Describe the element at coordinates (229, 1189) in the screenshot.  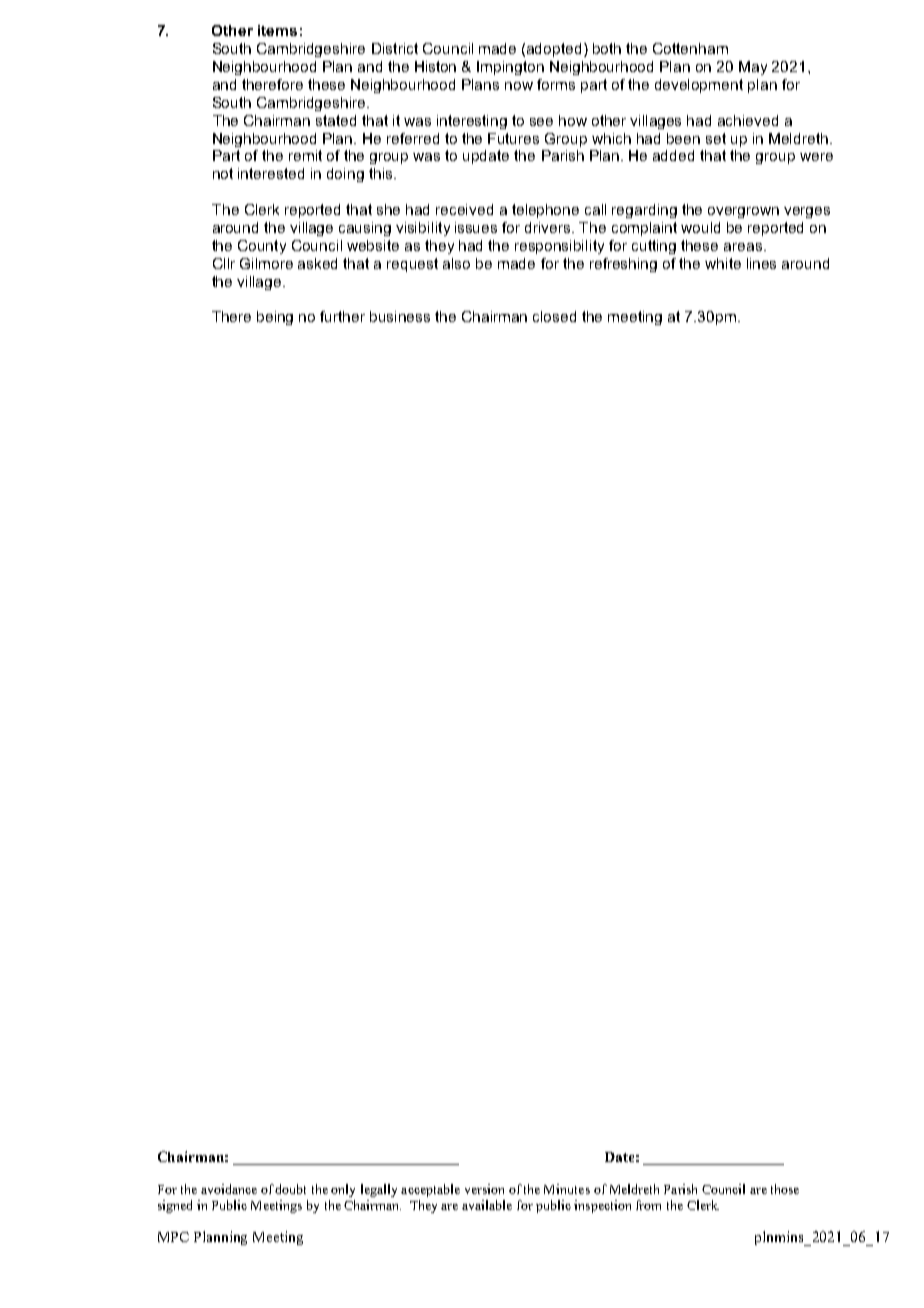
I see `avoidance` at that location.
